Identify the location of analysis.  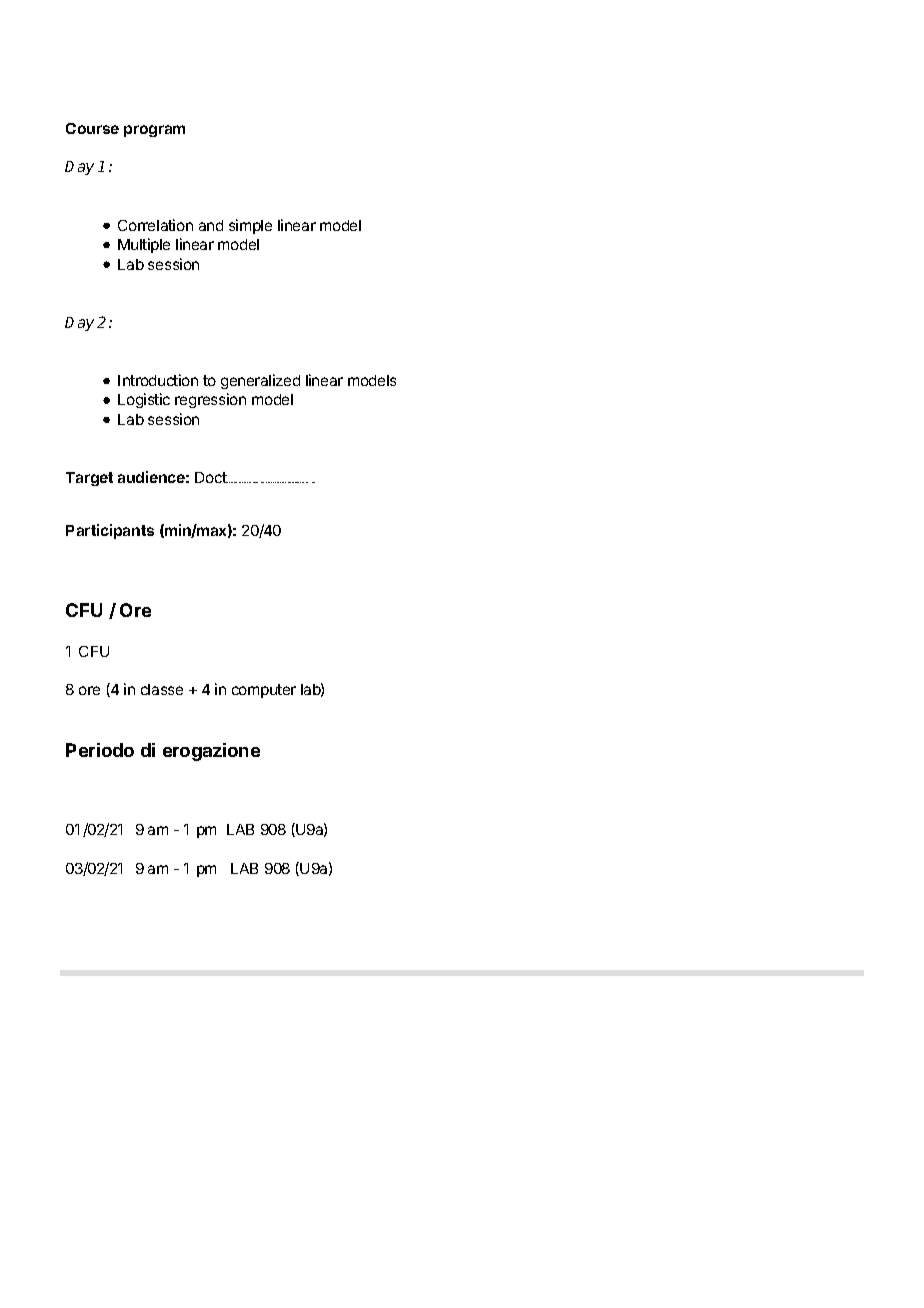
(301, 482).
